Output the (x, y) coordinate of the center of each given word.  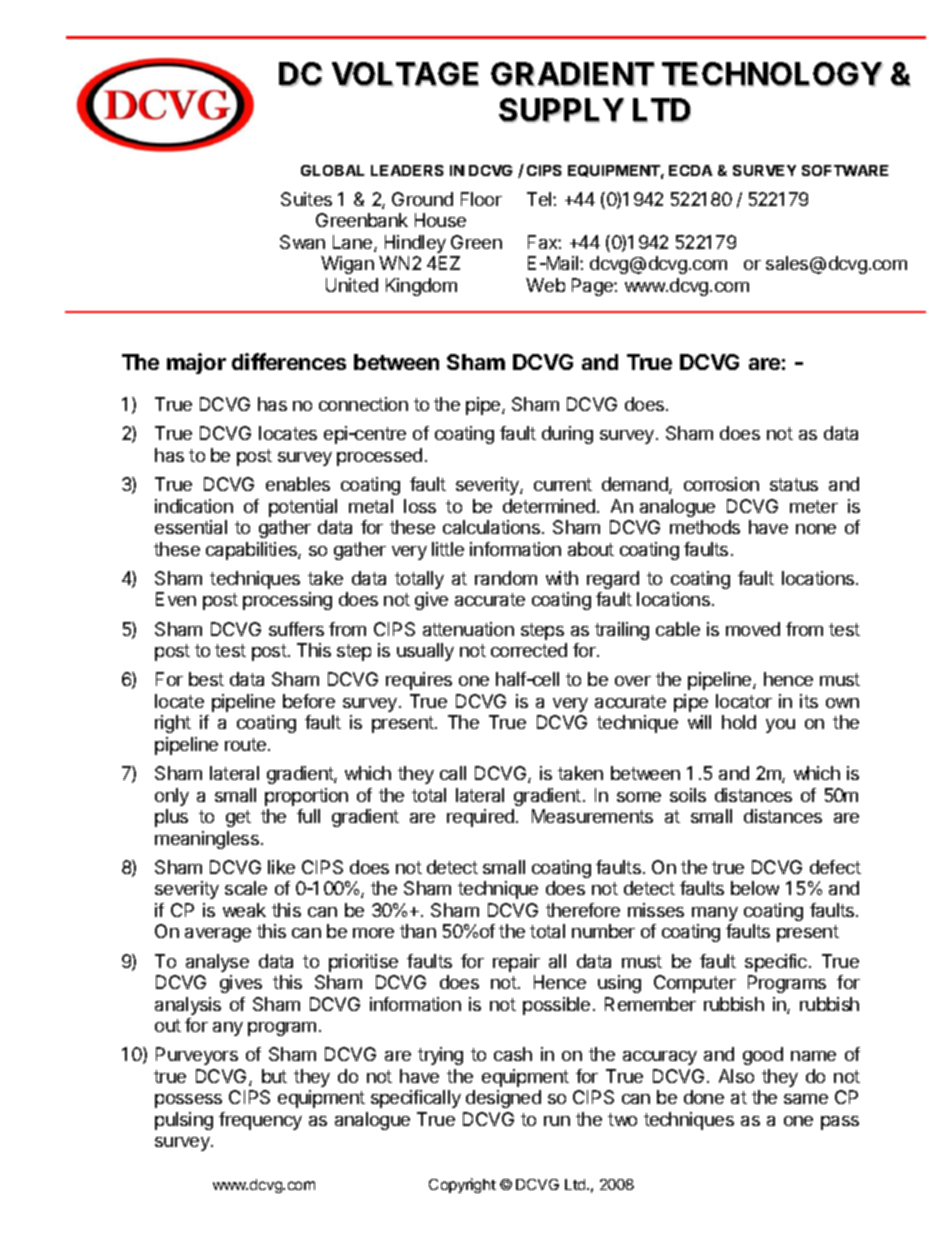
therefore (583, 910)
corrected (529, 650)
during (567, 435)
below (755, 888)
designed (503, 1099)
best (206, 679)
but (274, 1076)
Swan (302, 242)
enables (298, 484)
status (794, 484)
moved (753, 629)
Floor (481, 199)
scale (246, 888)
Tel (540, 199)
